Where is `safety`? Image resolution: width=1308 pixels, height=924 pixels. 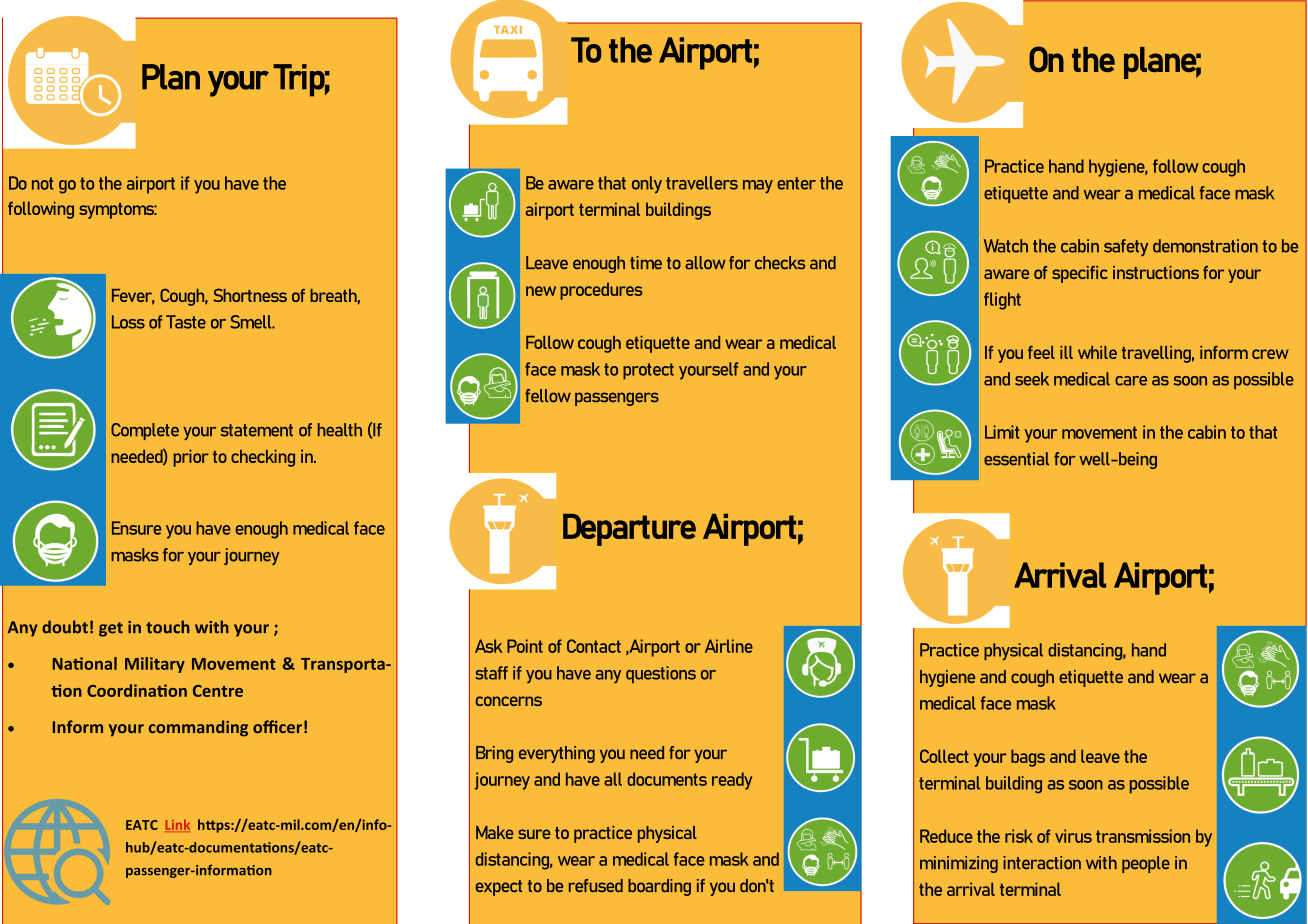 safety is located at coordinates (1126, 247).
